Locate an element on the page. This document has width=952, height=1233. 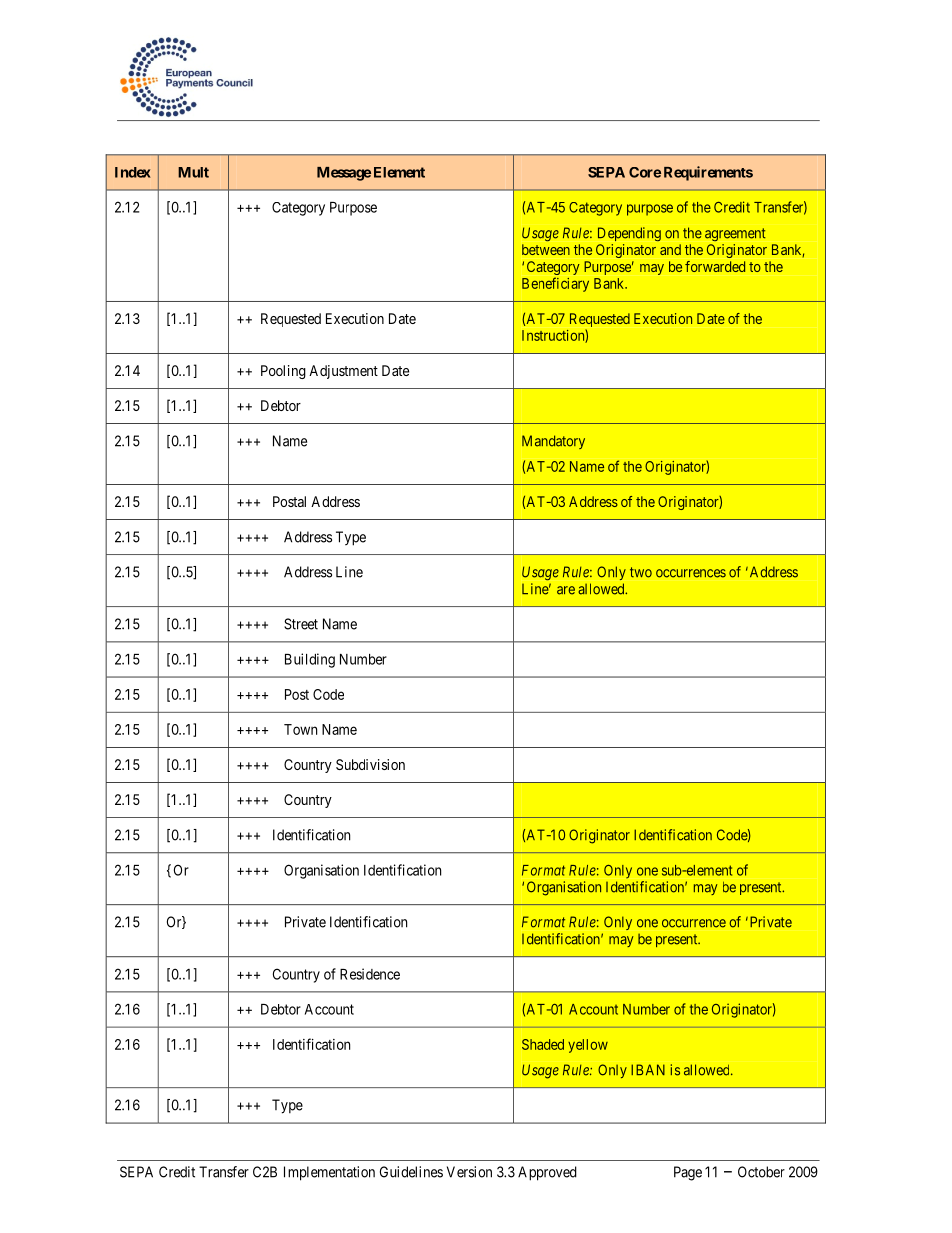
Subdivision is located at coordinates (370, 764).
